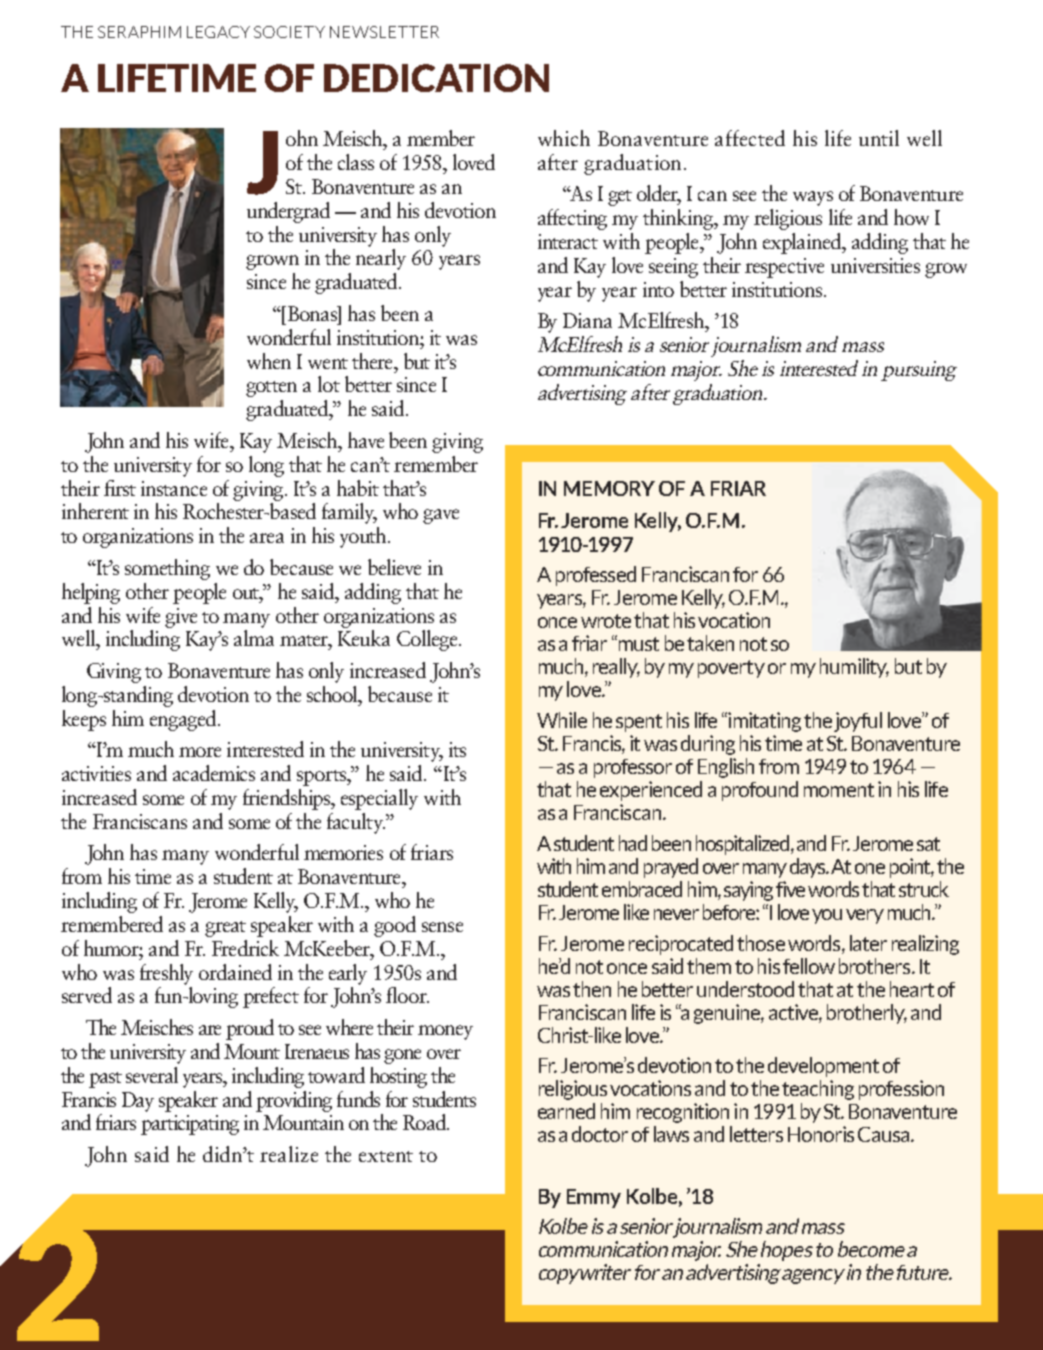  What do you see at coordinates (190, 1125) in the screenshot?
I see `participating` at bounding box center [190, 1125].
